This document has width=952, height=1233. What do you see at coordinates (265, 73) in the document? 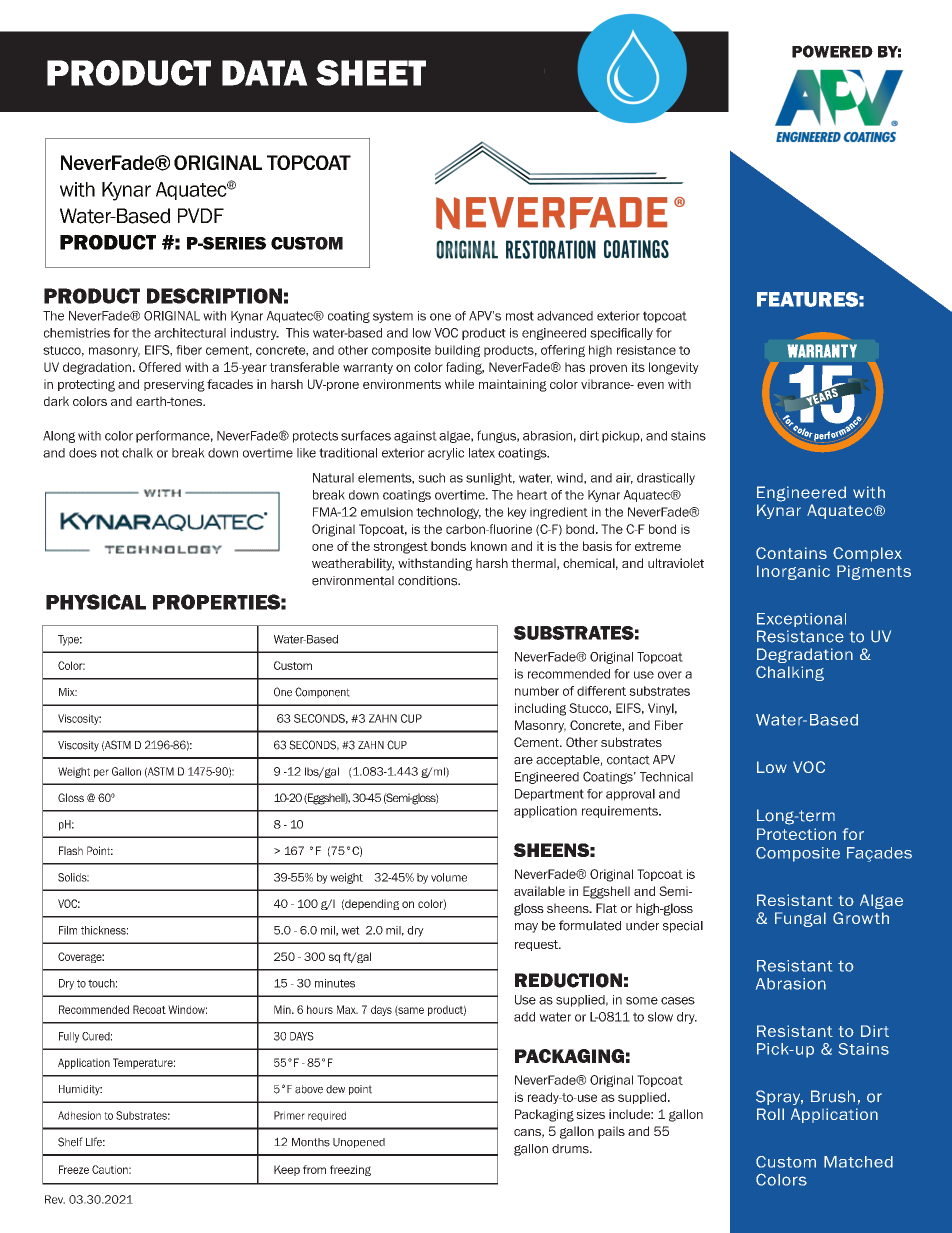
I see `DATA` at bounding box center [265, 73].
